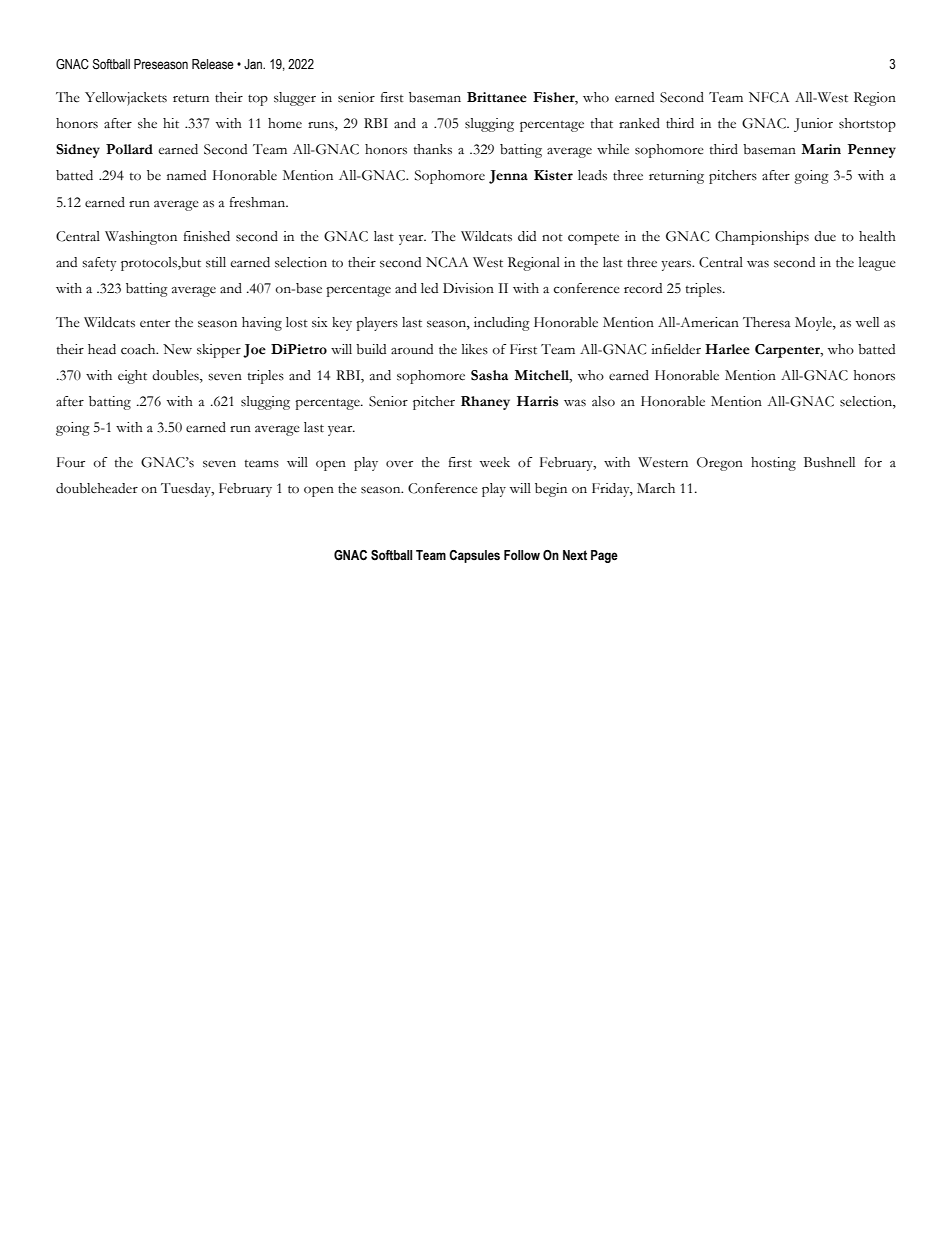 The height and width of the screenshot is (1233, 952). I want to click on Four, so click(71, 462).
